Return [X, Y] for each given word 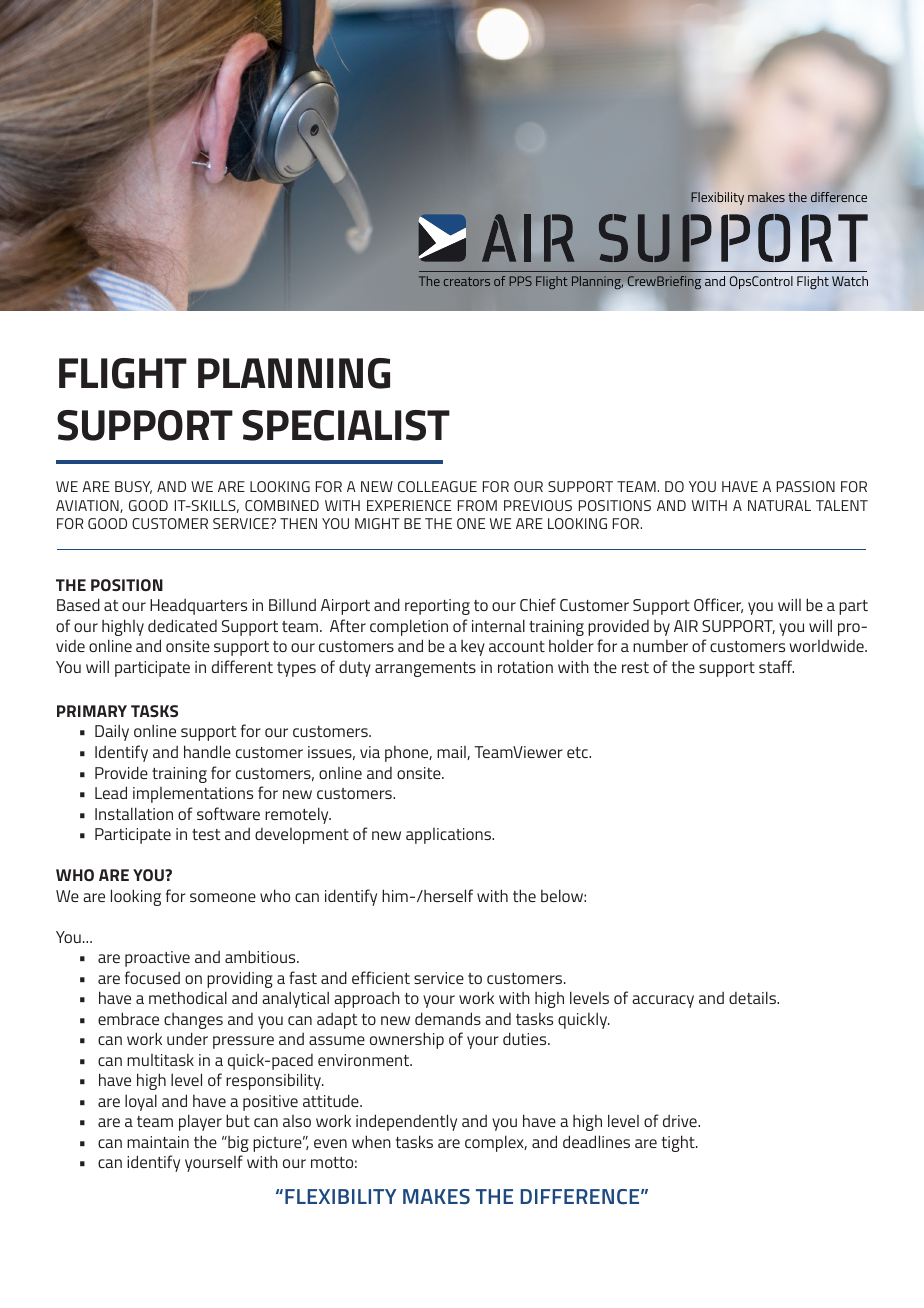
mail [452, 753]
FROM [477, 505]
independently [406, 1122]
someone [223, 897]
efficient [381, 977]
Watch [850, 281]
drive [681, 1121]
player [200, 1122]
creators [467, 281]
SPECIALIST [346, 425]
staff [776, 666]
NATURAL [779, 505]
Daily [112, 732]
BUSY [133, 487]
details [753, 997]
